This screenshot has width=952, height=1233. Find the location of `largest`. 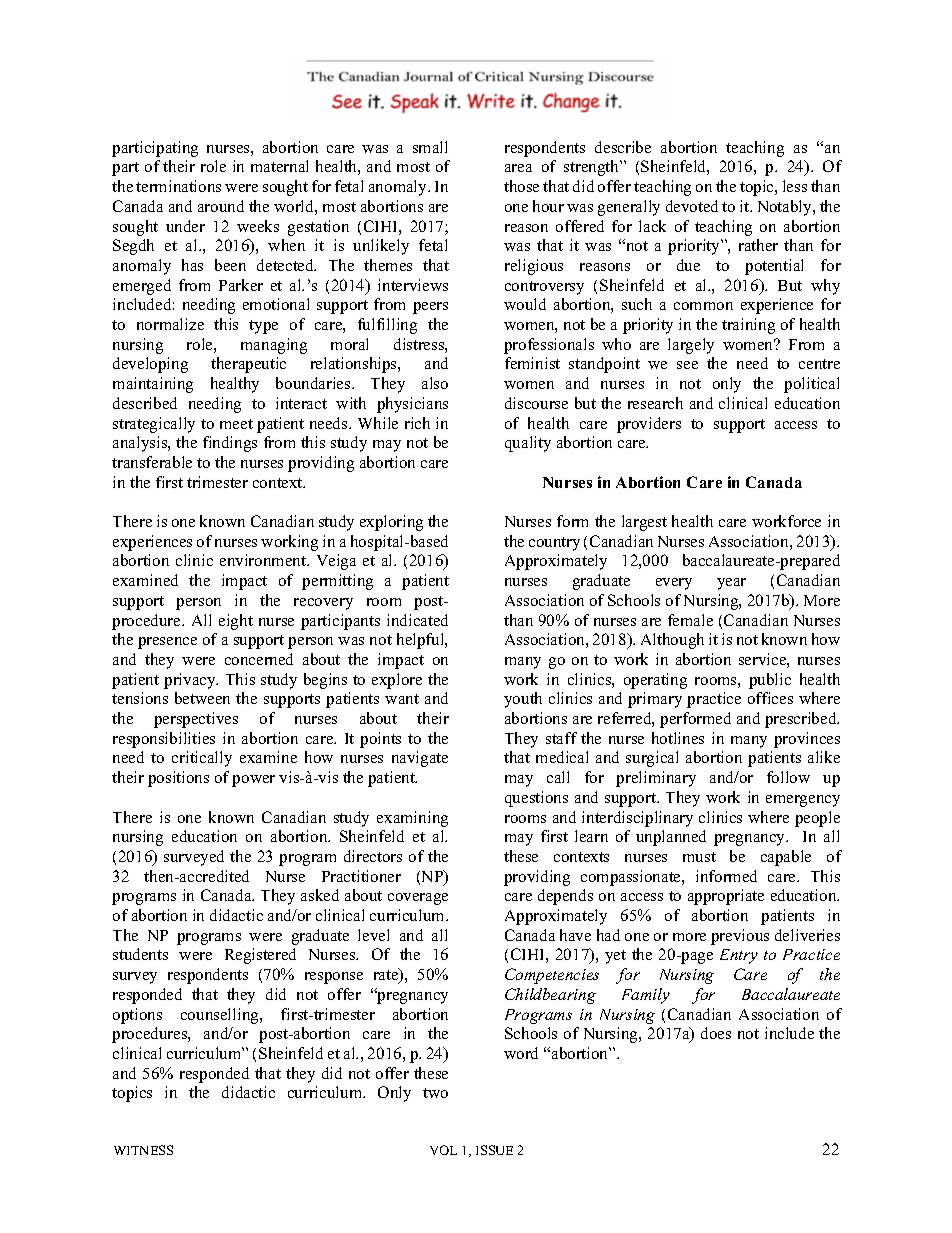

largest is located at coordinates (644, 523).
